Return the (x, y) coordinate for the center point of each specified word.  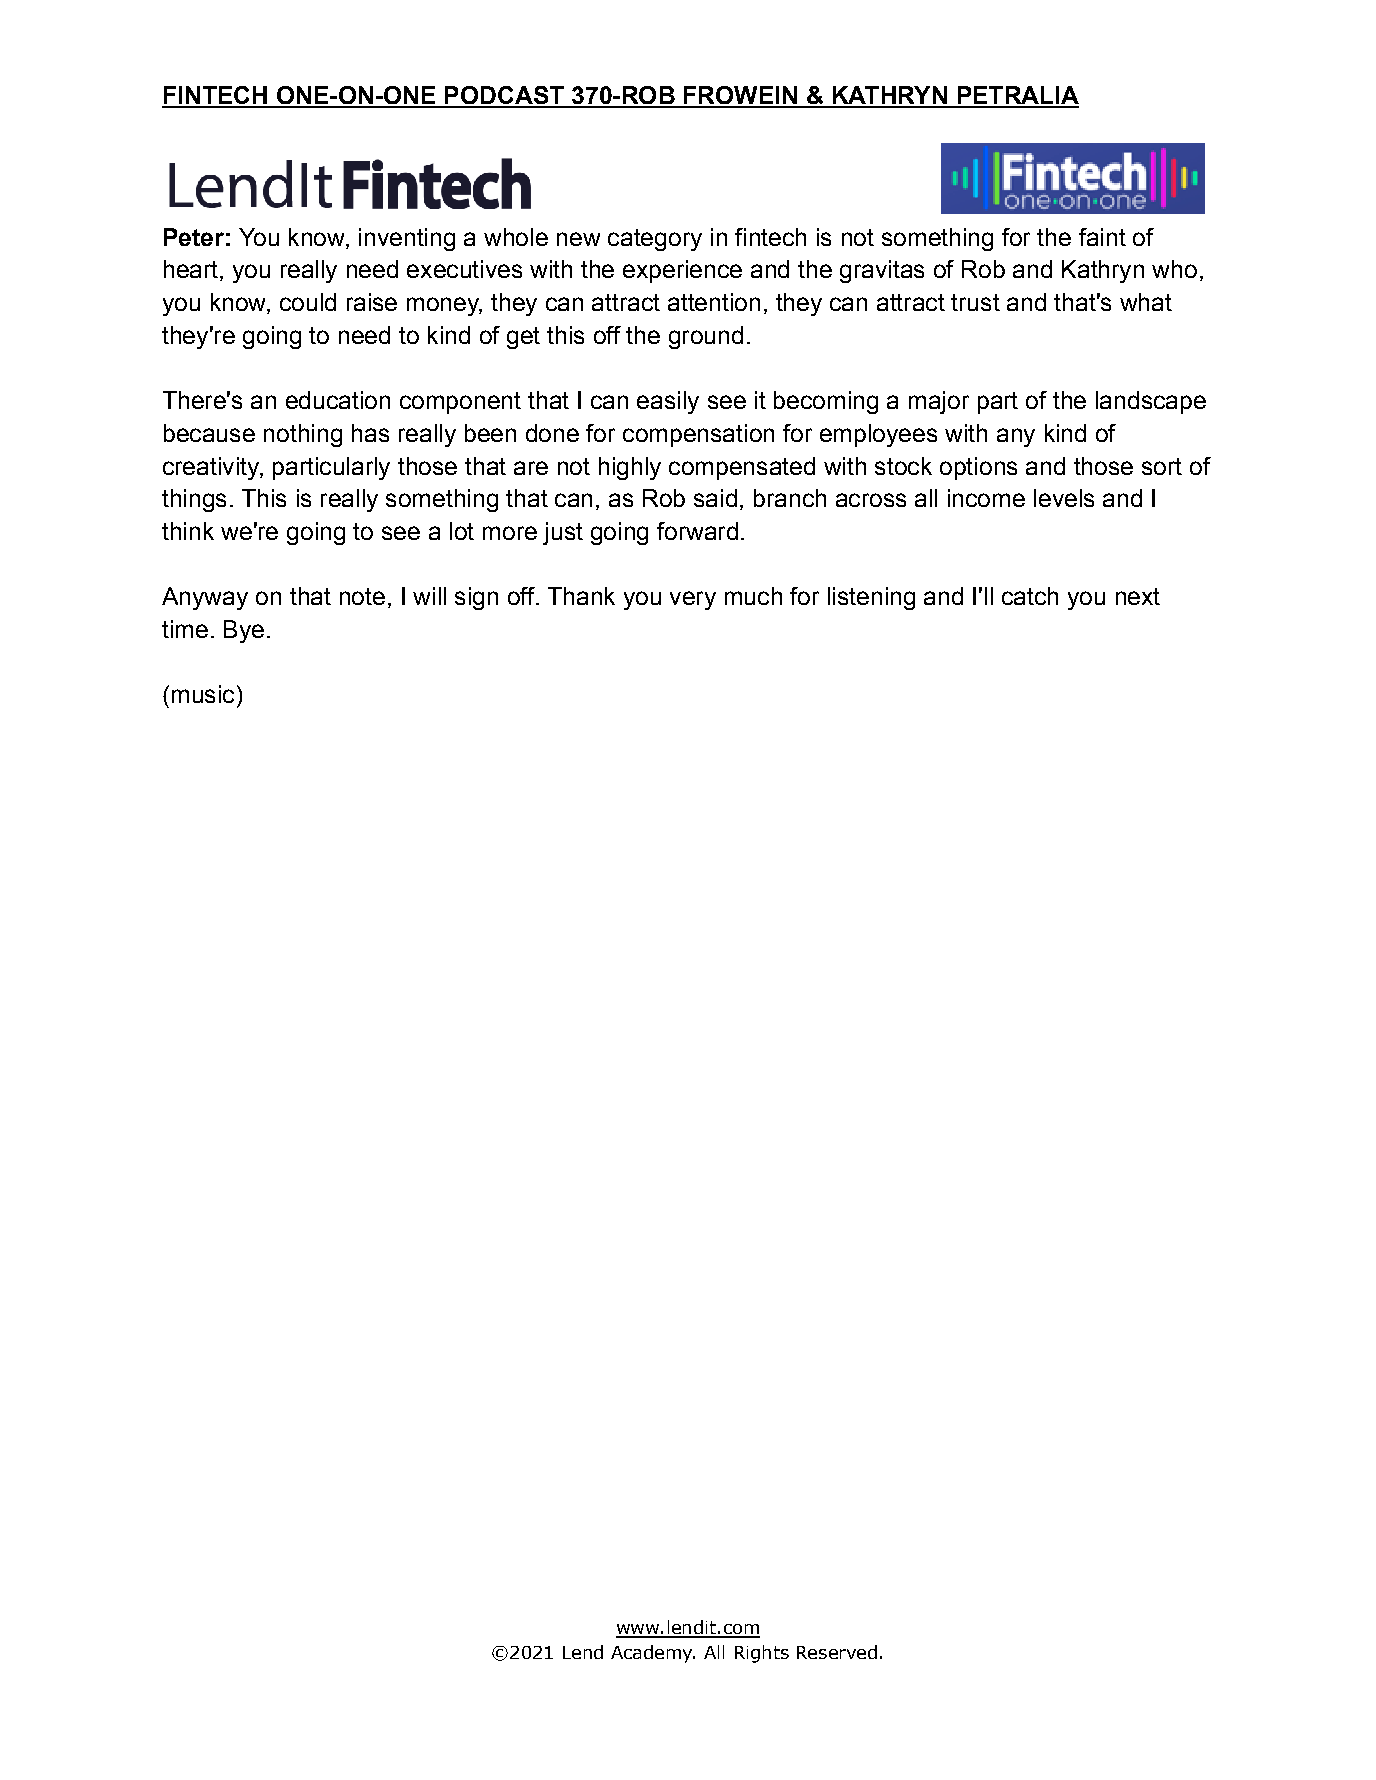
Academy (653, 1654)
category (655, 240)
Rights (762, 1654)
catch (1030, 596)
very (693, 600)
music (203, 694)
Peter (194, 237)
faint (1102, 237)
